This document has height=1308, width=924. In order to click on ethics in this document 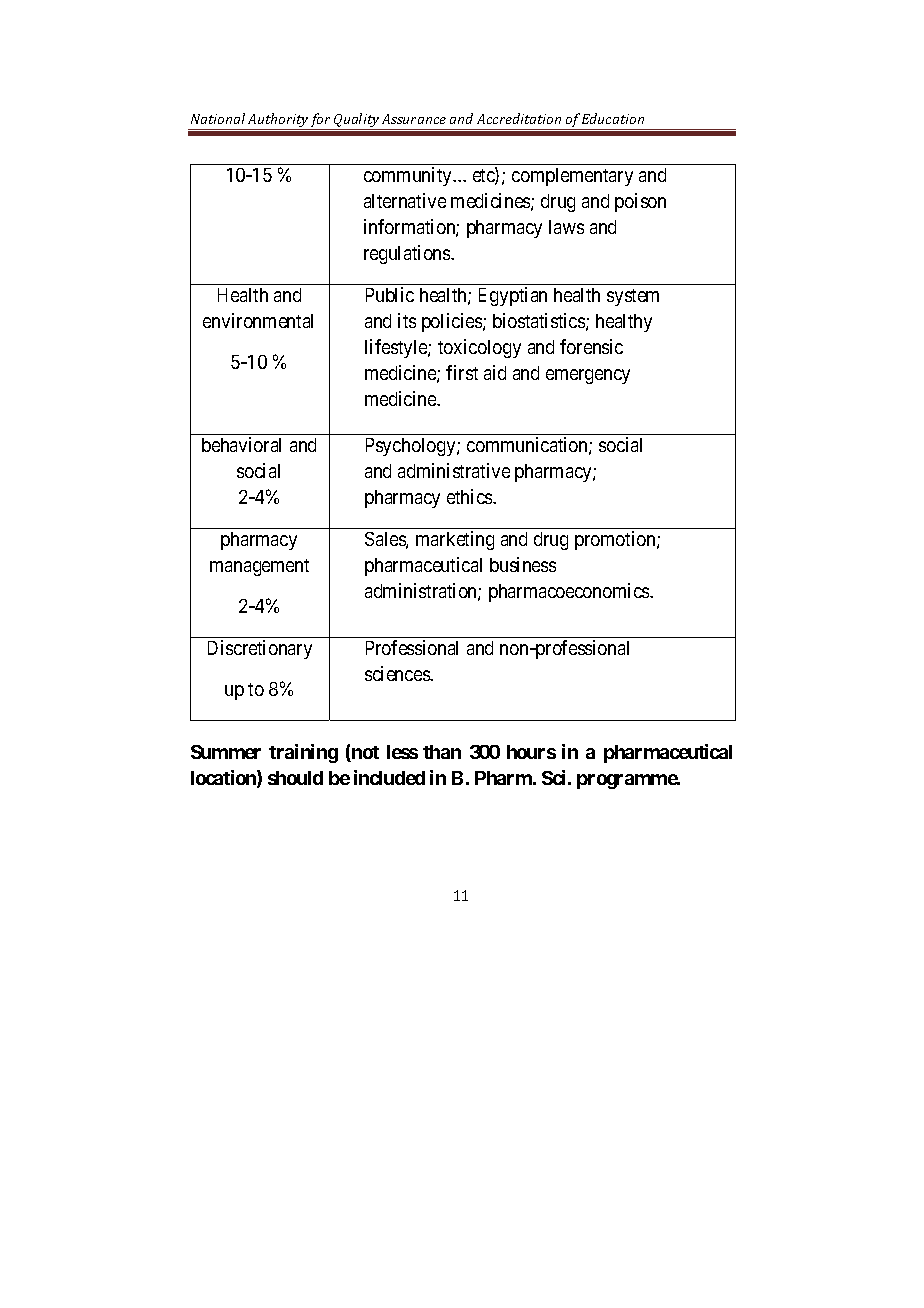, I will do `click(470, 496)`.
